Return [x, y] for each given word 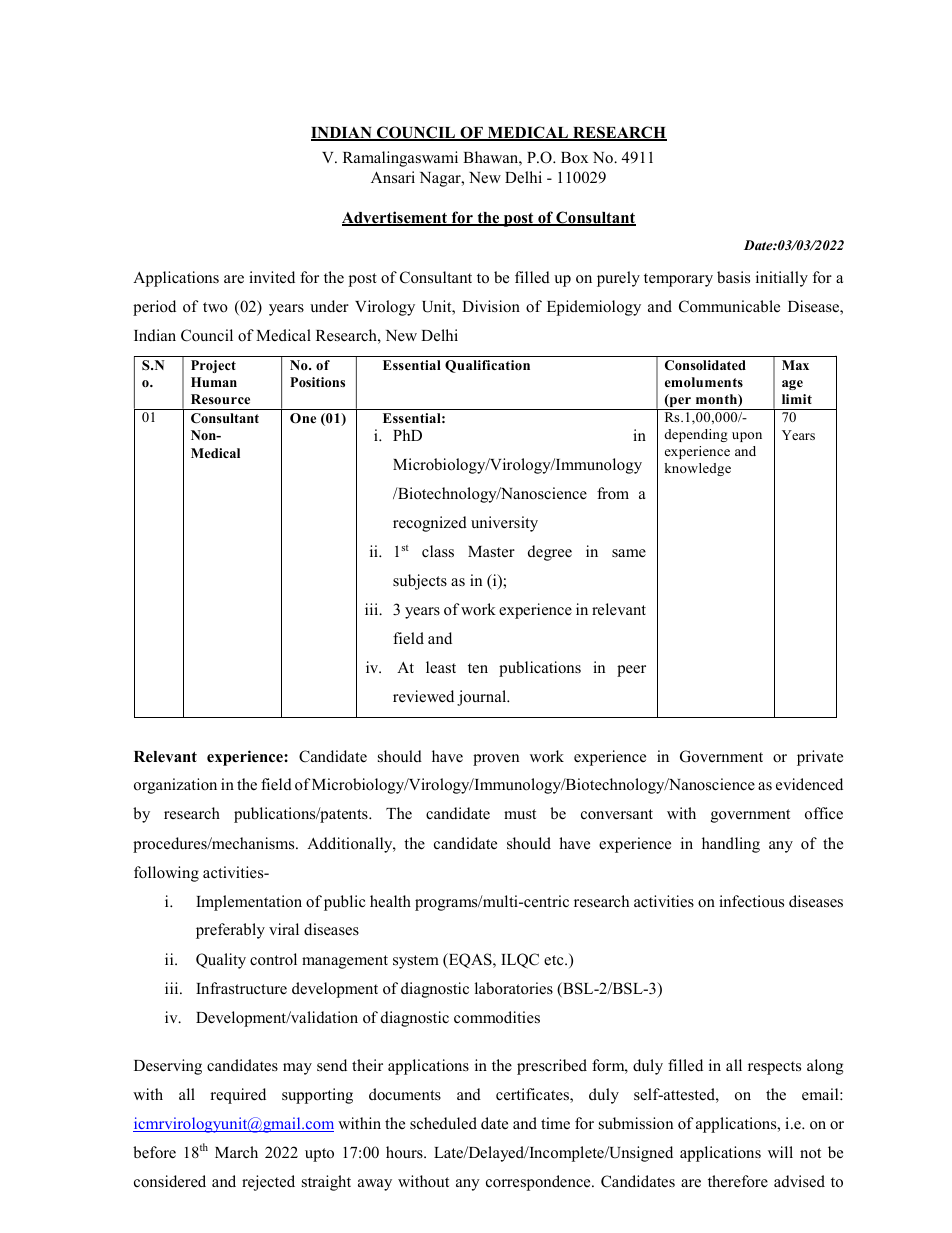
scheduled [443, 1123]
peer [631, 671]
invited [272, 277]
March [236, 1152]
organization [175, 786]
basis [733, 277]
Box [574, 158]
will [780, 1152]
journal [483, 698]
